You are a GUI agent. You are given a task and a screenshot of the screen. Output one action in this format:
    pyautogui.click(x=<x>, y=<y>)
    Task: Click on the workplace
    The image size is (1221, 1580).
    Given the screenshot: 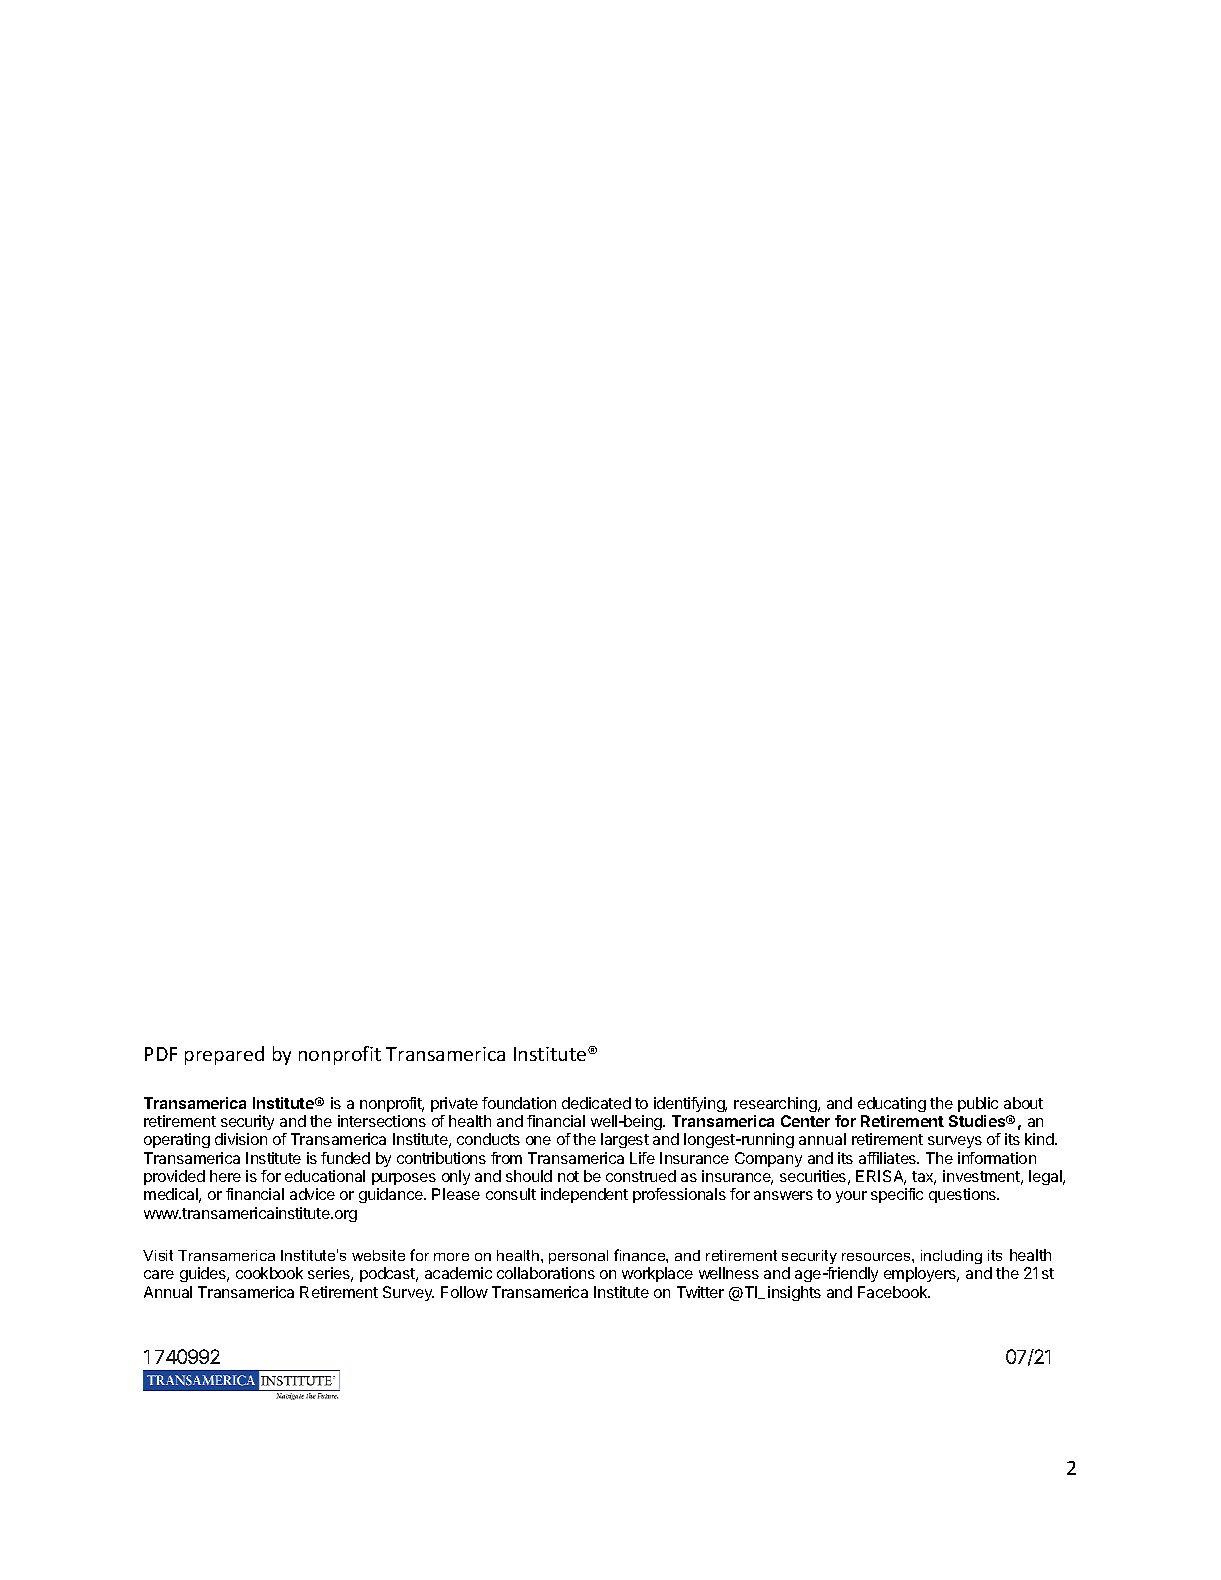 What is the action you would take?
    pyautogui.click(x=657, y=1274)
